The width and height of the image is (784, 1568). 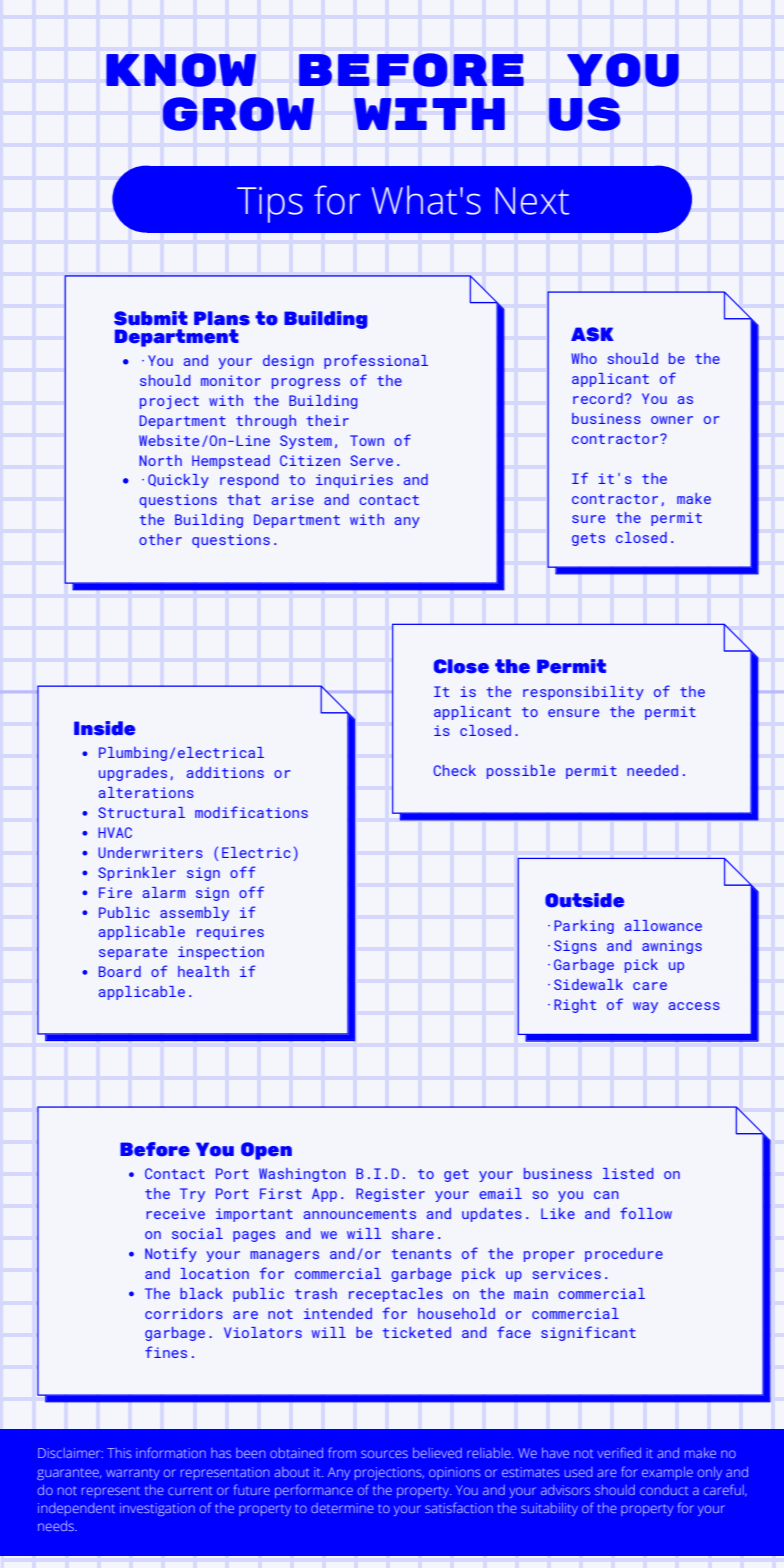 What do you see at coordinates (160, 539) in the image?
I see `other` at bounding box center [160, 539].
